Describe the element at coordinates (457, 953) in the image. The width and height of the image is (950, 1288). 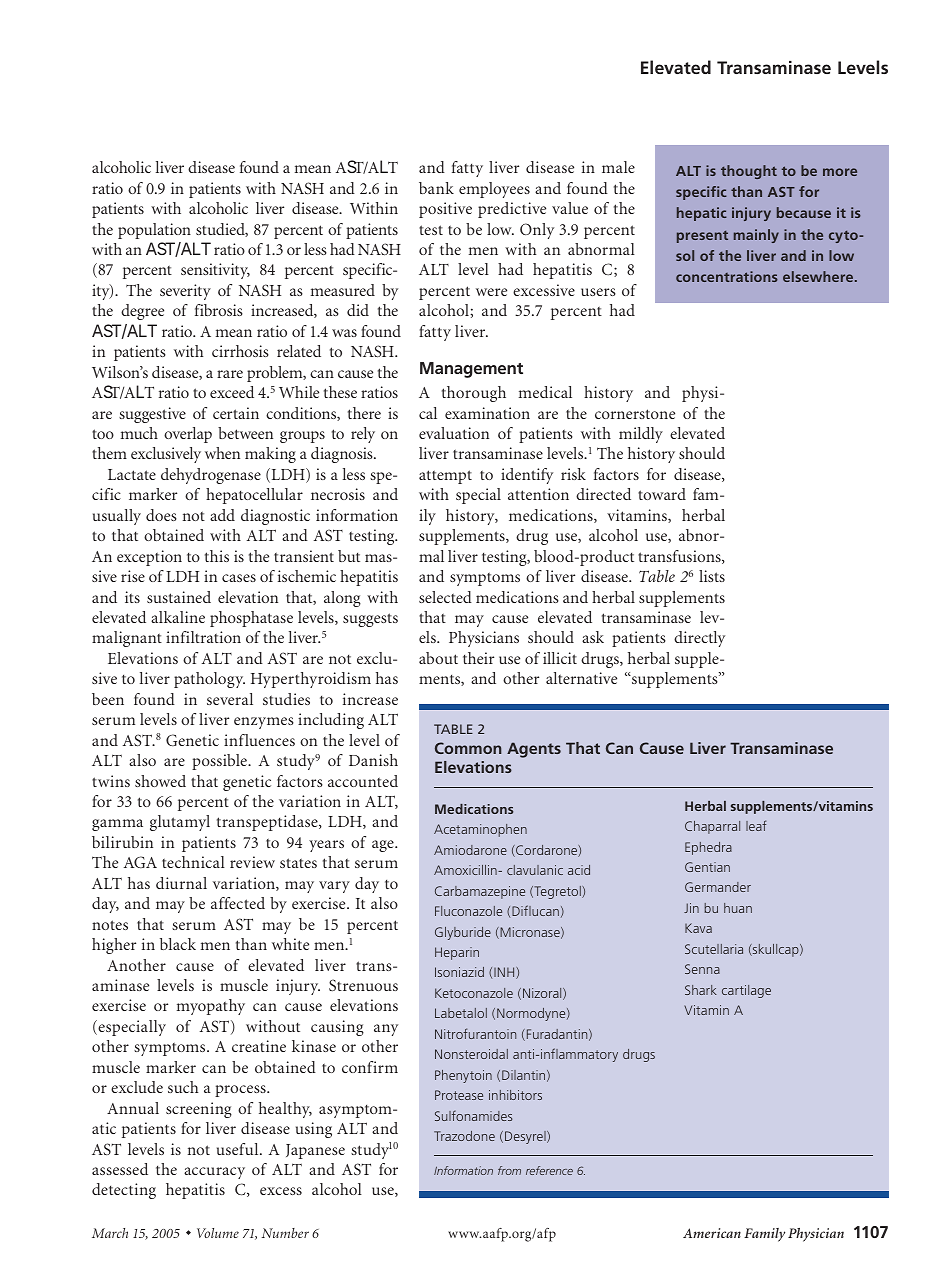
I see `Heparin` at that location.
